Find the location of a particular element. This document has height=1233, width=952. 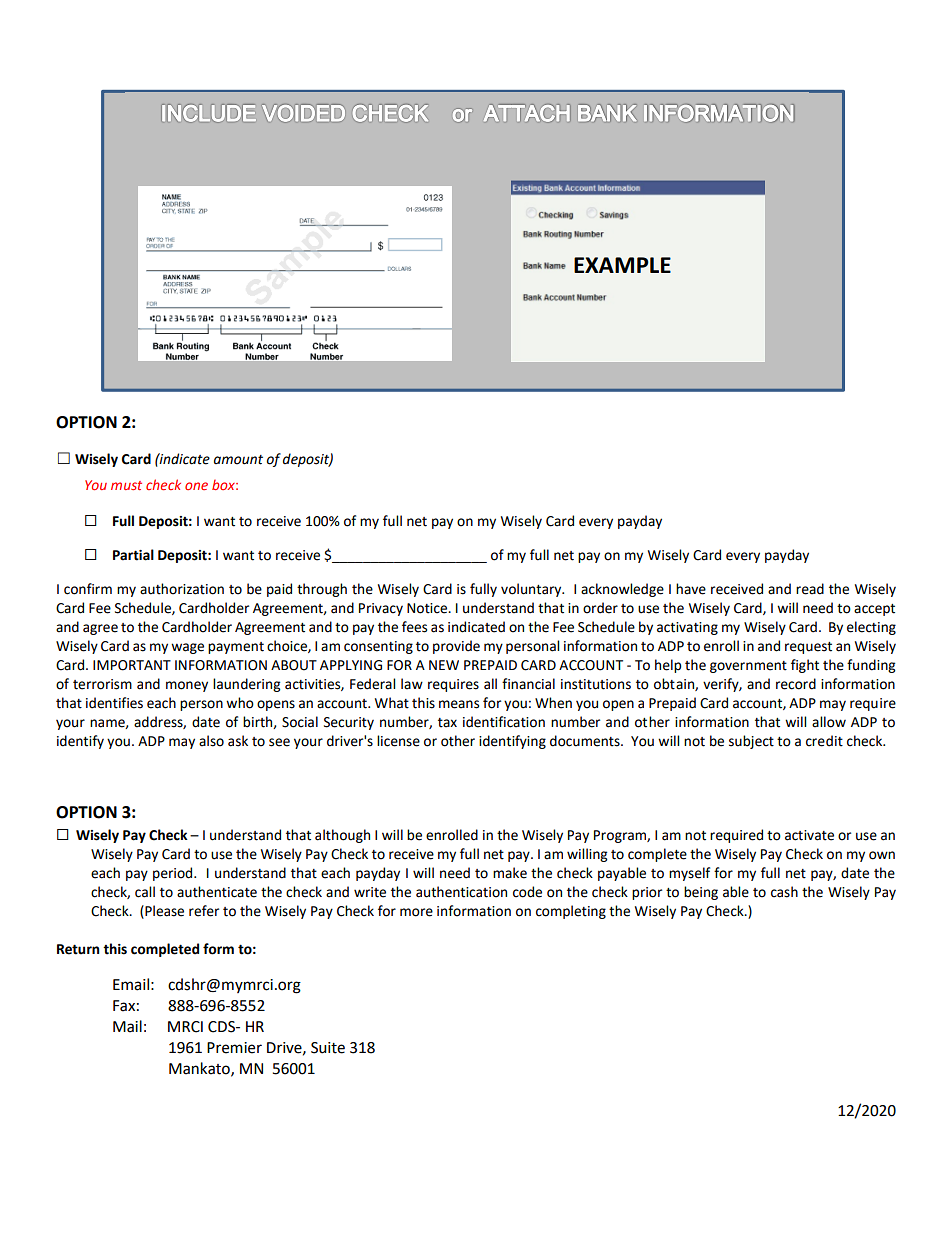

authorization is located at coordinates (182, 589).
